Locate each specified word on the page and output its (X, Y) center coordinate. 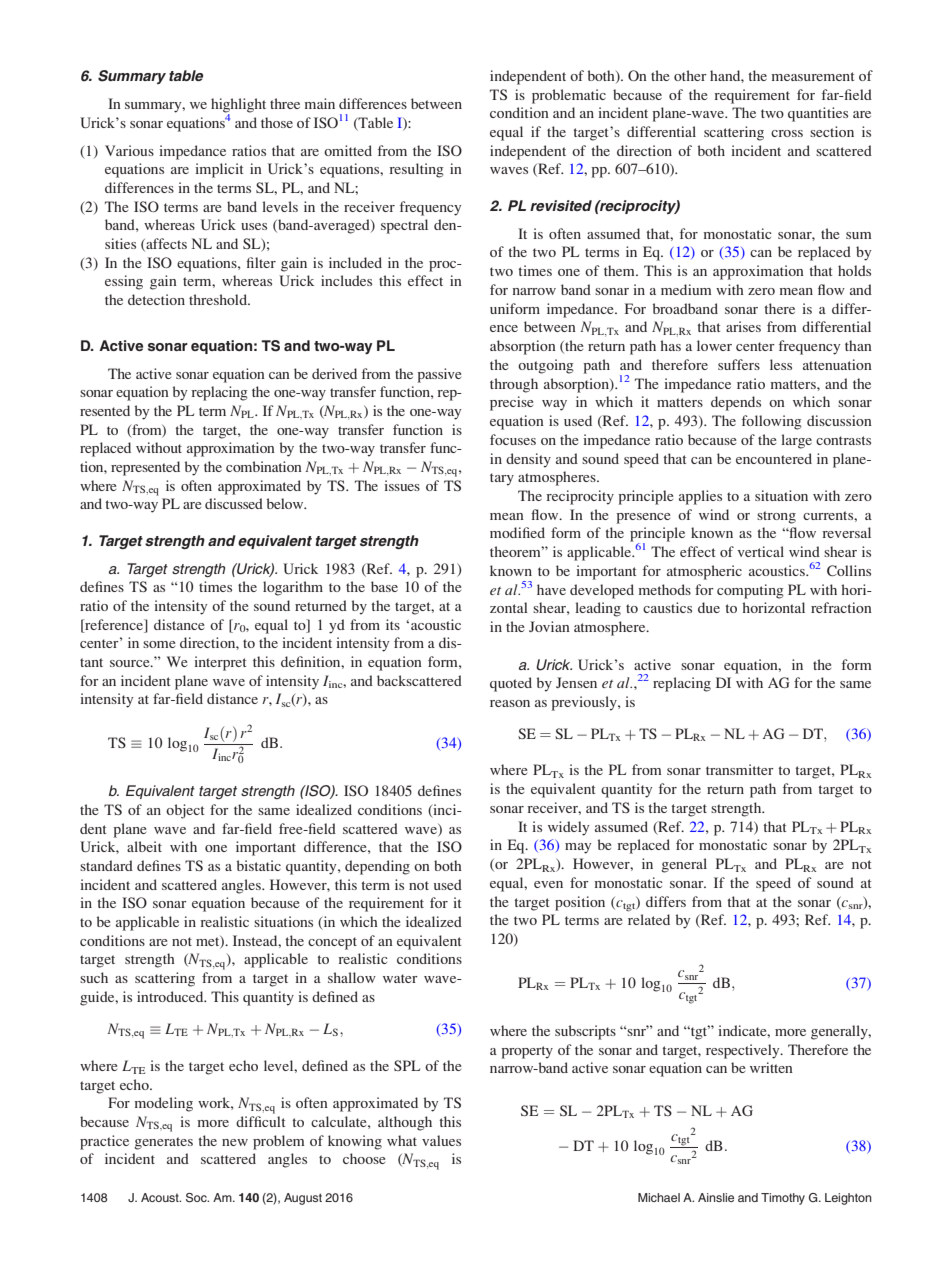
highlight (238, 106)
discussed (234, 503)
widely (568, 828)
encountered (774, 458)
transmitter (740, 769)
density (528, 460)
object (185, 811)
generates (163, 1143)
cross (787, 133)
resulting (416, 170)
